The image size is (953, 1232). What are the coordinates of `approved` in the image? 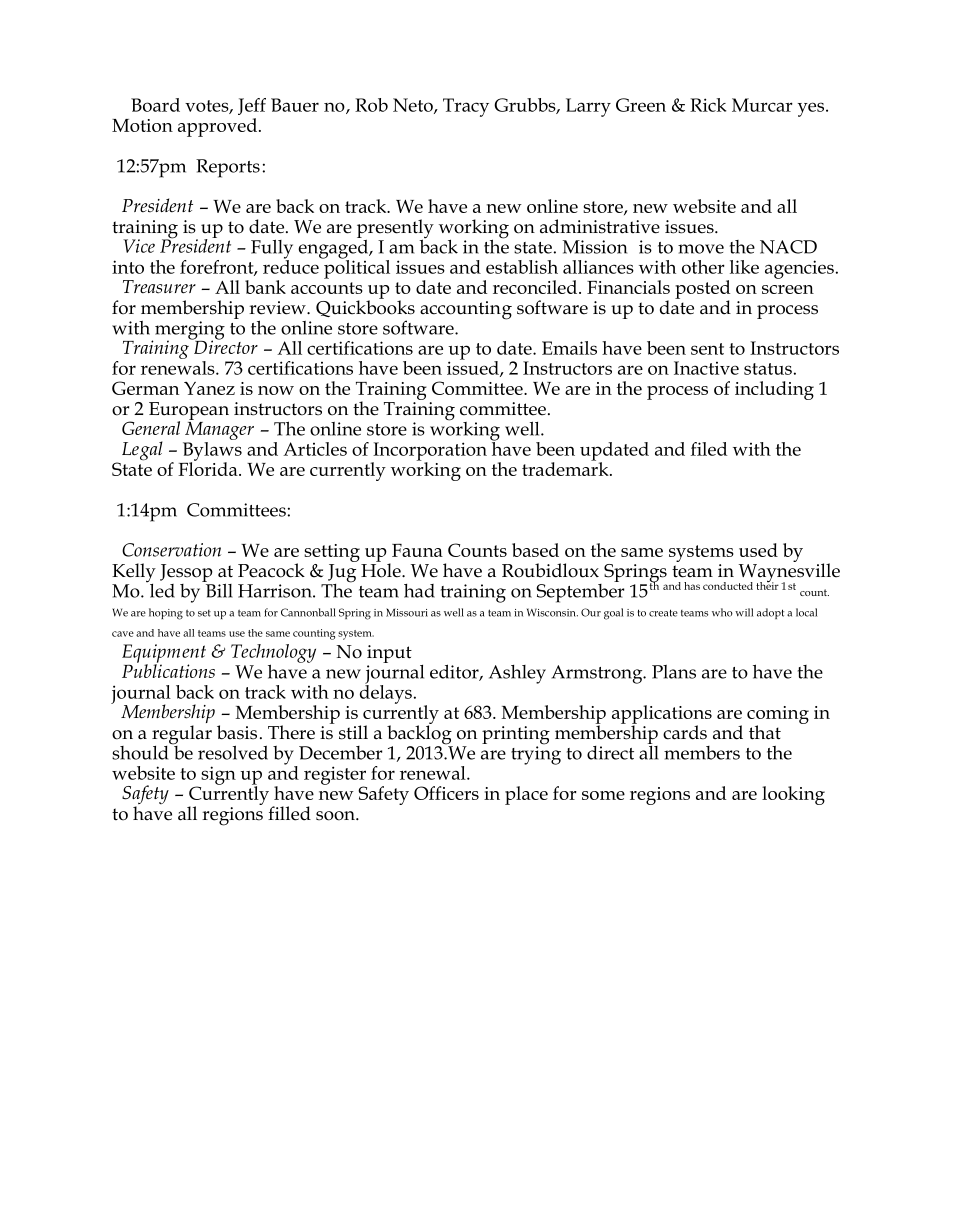 It's located at (217, 127).
